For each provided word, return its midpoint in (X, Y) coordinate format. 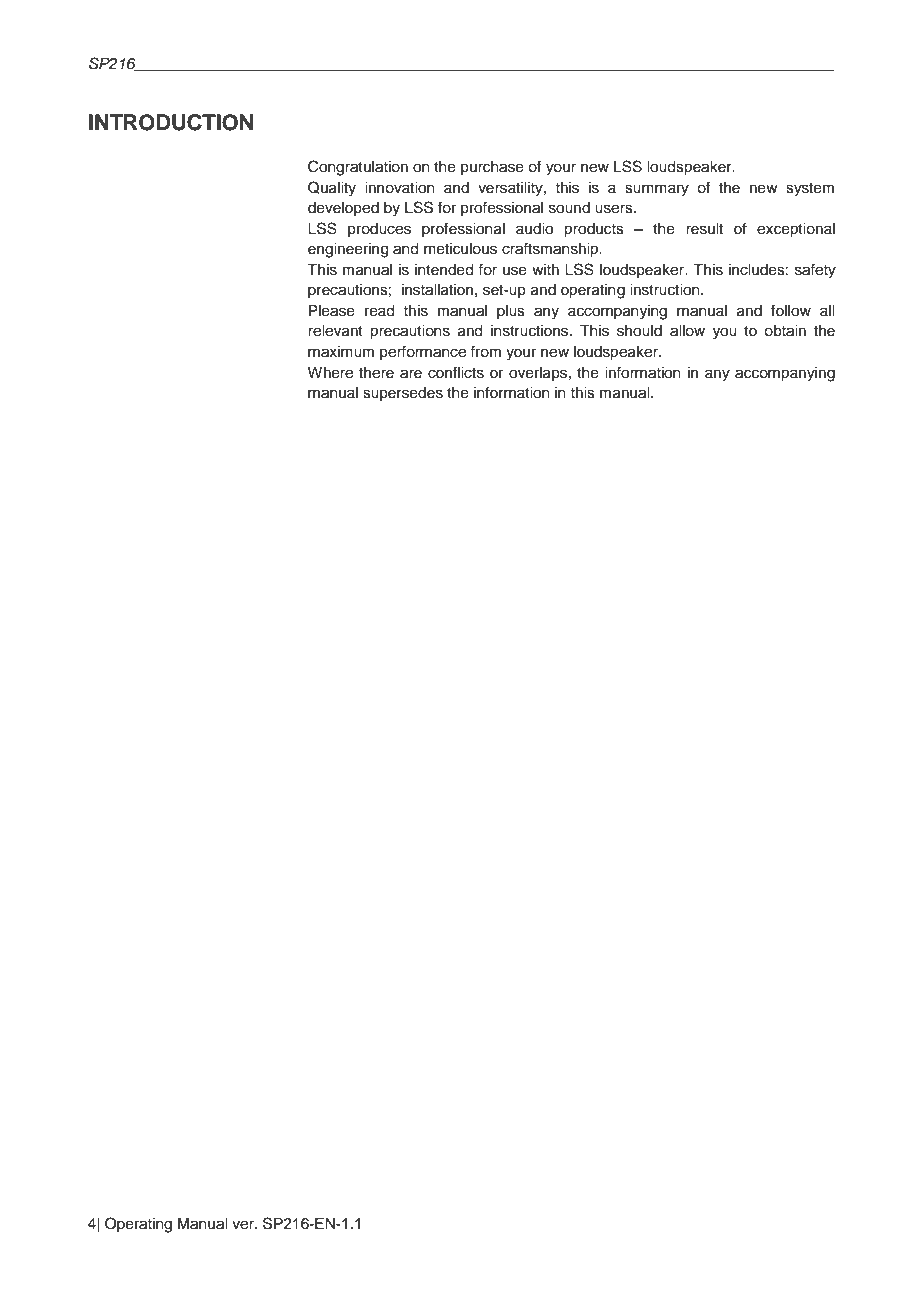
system (810, 190)
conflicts (456, 372)
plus (511, 312)
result (704, 229)
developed (343, 209)
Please (332, 311)
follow (791, 310)
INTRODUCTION (171, 122)
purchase (492, 168)
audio (534, 229)
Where (330, 373)
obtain (785, 331)
